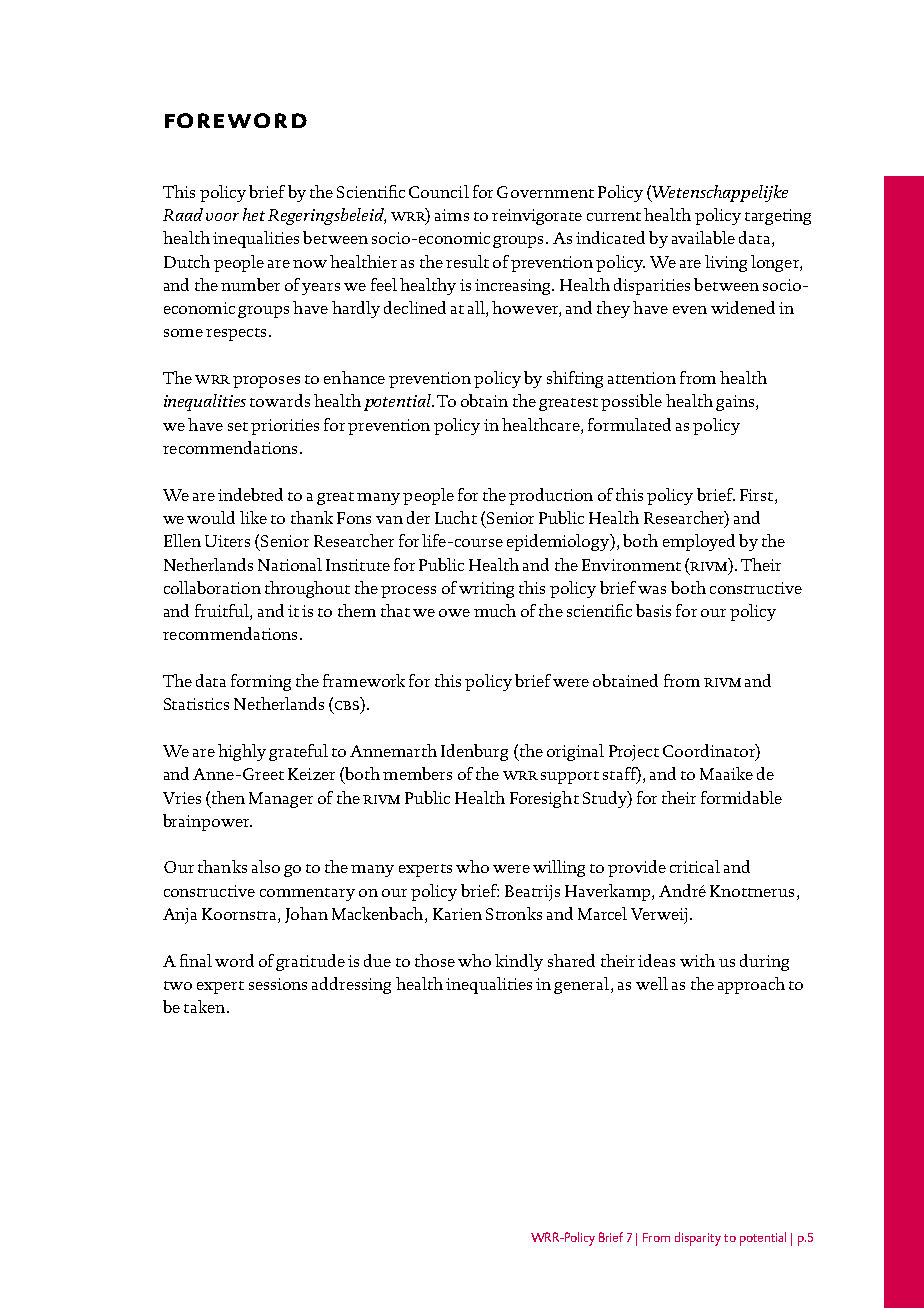 The width and height of the screenshot is (924, 1308). Describe the element at coordinates (698, 1239) in the screenshot. I see `disparity` at that location.
